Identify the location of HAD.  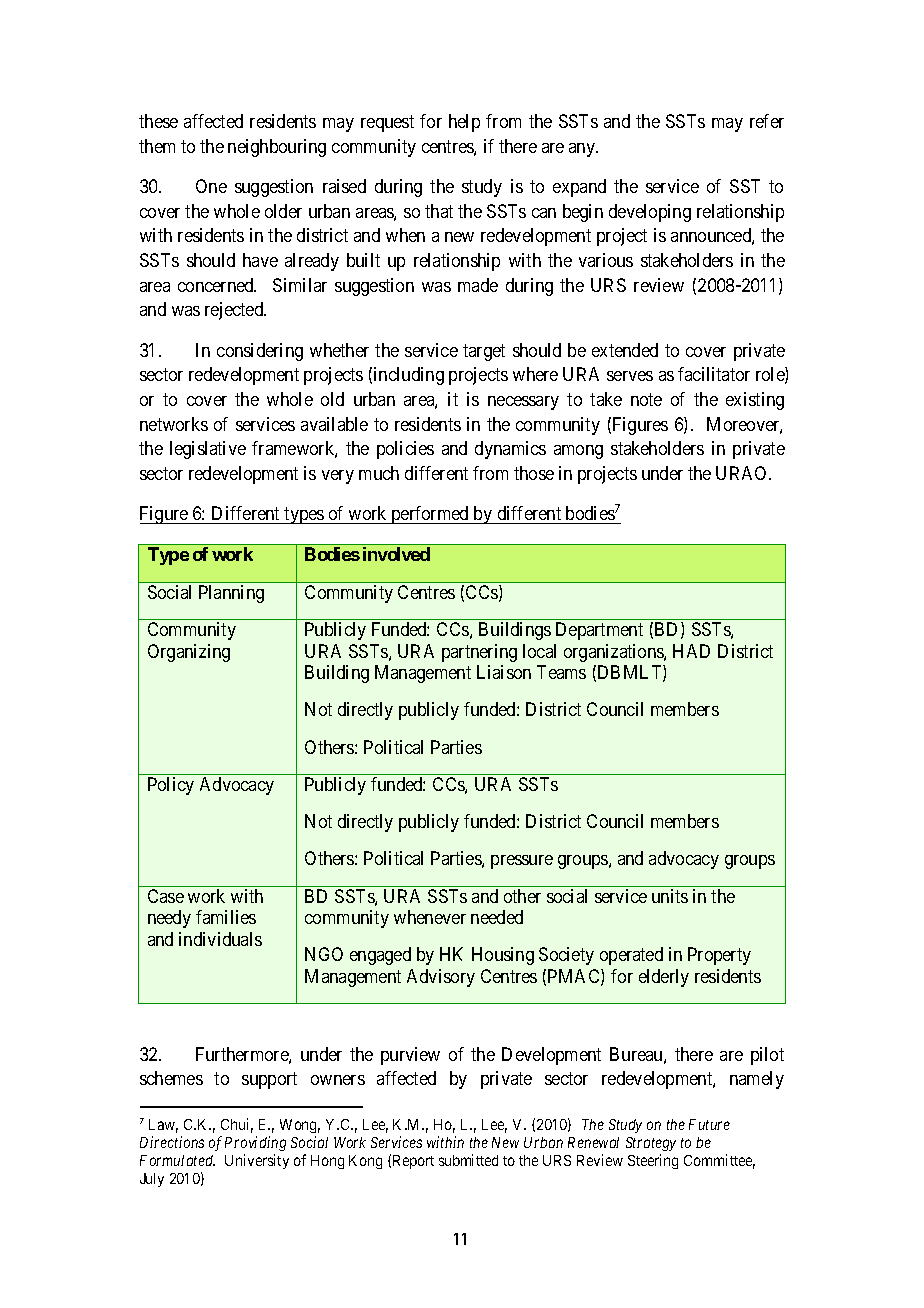
(691, 651).
